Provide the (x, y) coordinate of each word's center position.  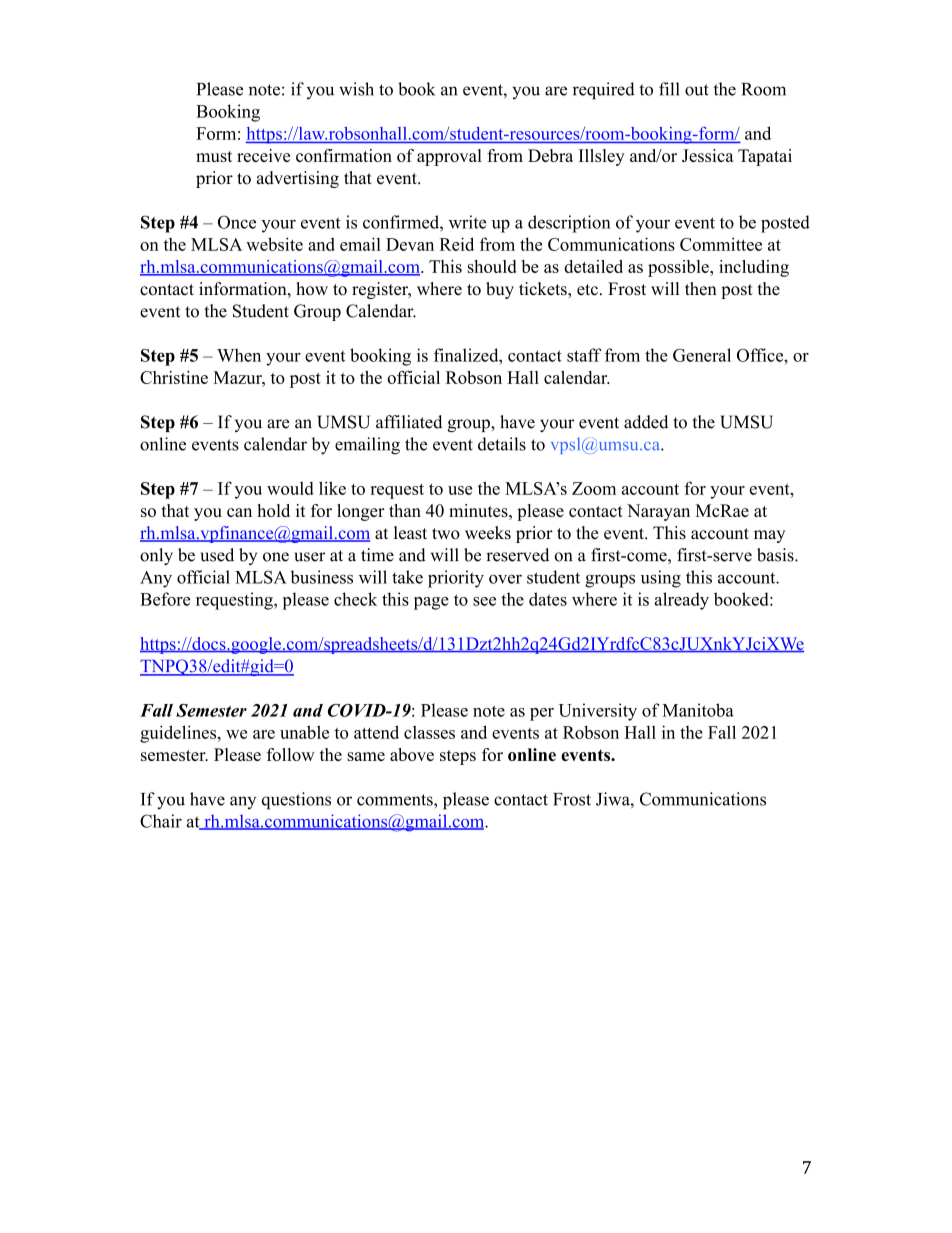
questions (296, 801)
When (239, 355)
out (697, 90)
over (505, 579)
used (217, 555)
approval (449, 157)
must (214, 156)
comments (396, 800)
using (661, 579)
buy (500, 290)
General (702, 355)
